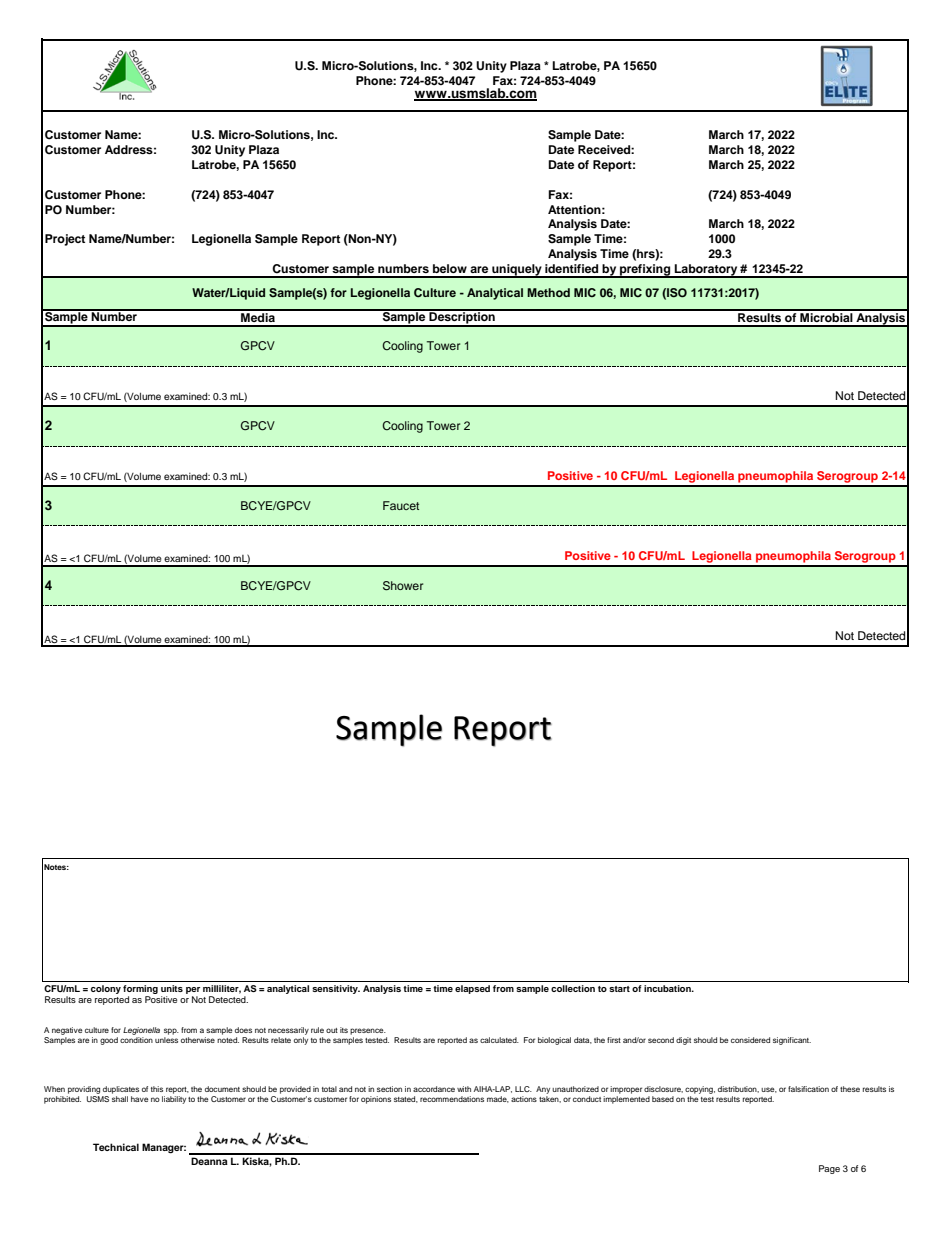  What do you see at coordinates (452, 1099) in the image?
I see `recommendations` at bounding box center [452, 1099].
